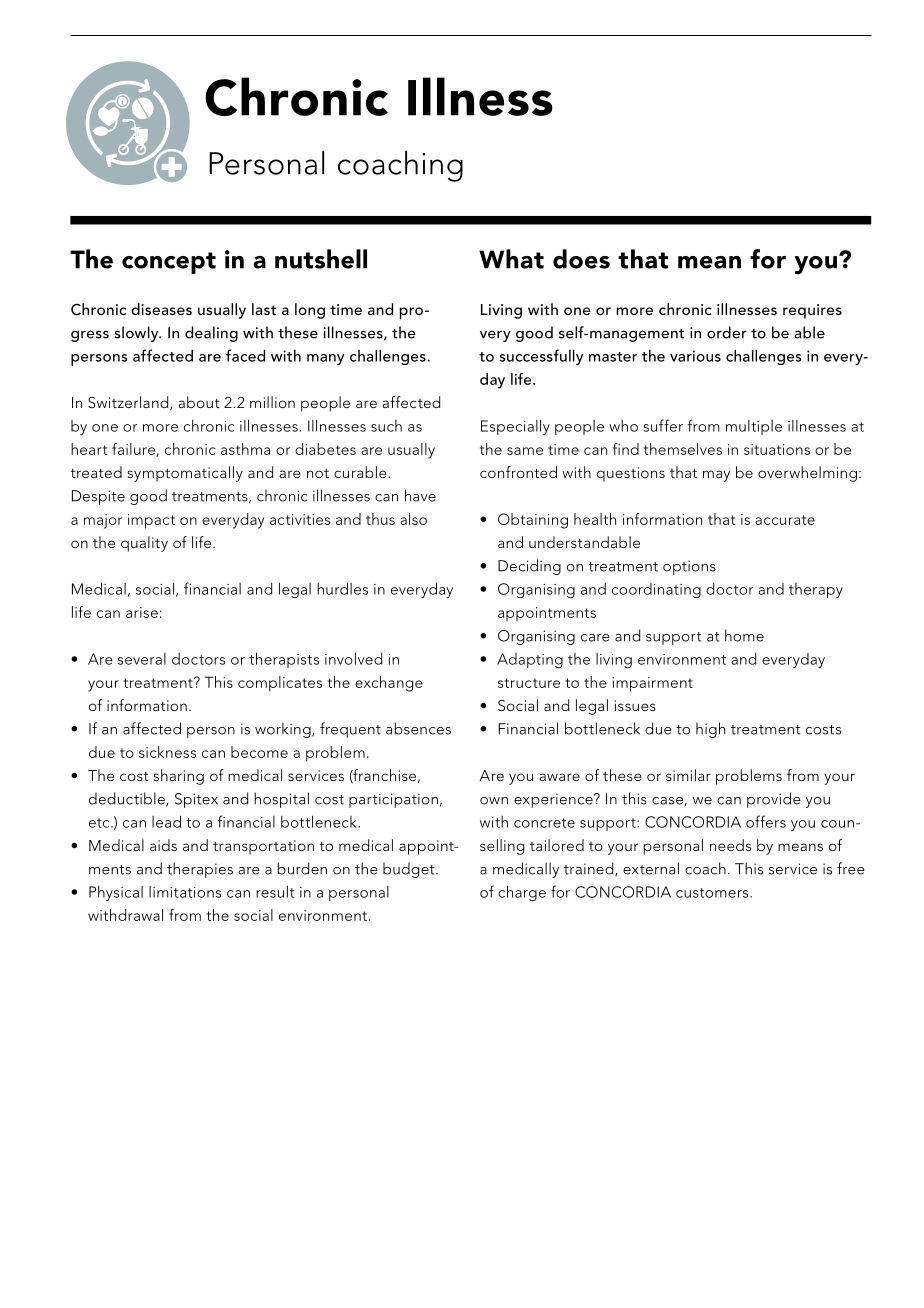 This screenshot has width=924, height=1308. What do you see at coordinates (529, 567) in the screenshot?
I see `Deciding` at bounding box center [529, 567].
